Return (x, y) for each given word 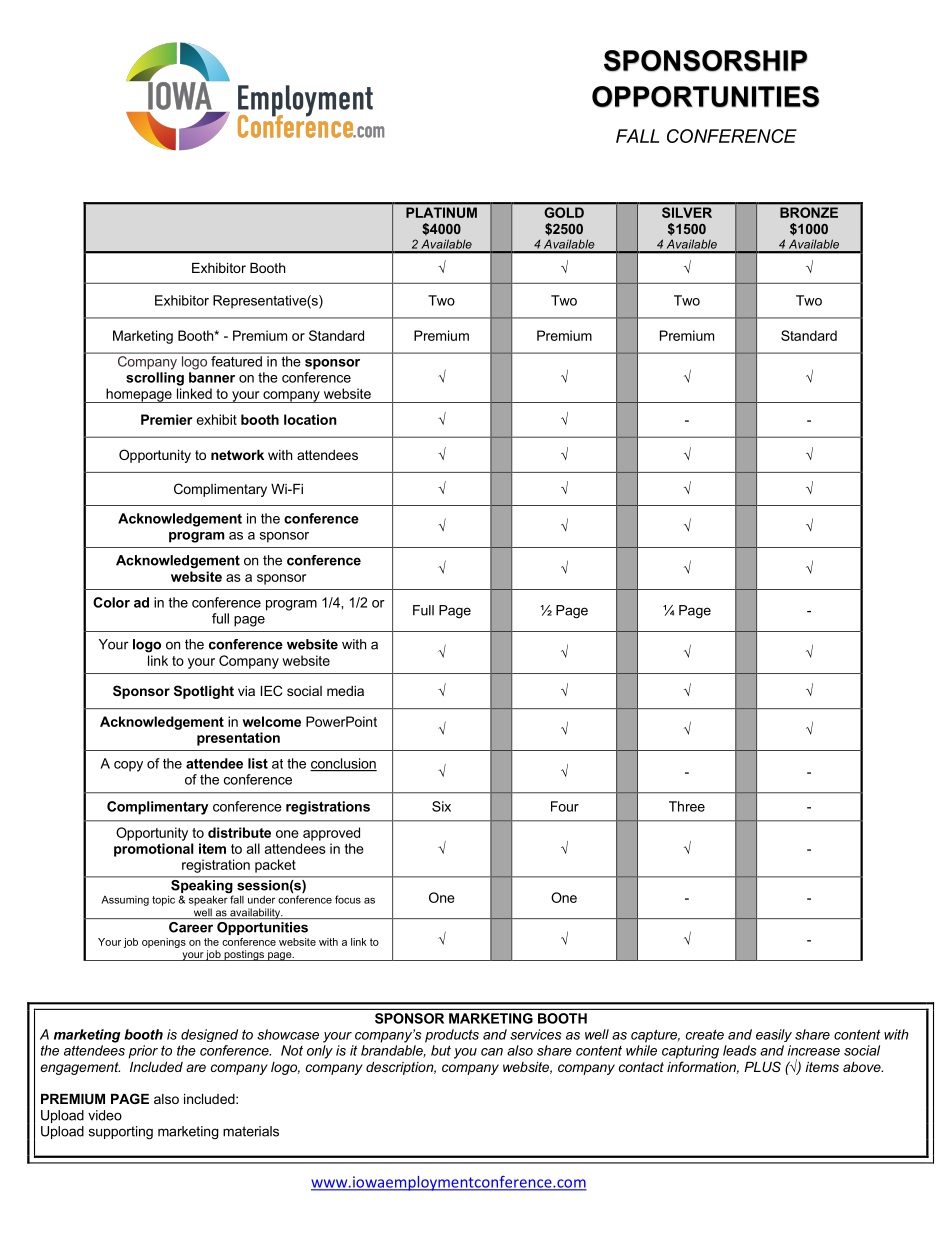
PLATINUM (441, 212)
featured (236, 361)
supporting (121, 1133)
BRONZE (809, 212)
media (345, 691)
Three (687, 806)
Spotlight (204, 692)
